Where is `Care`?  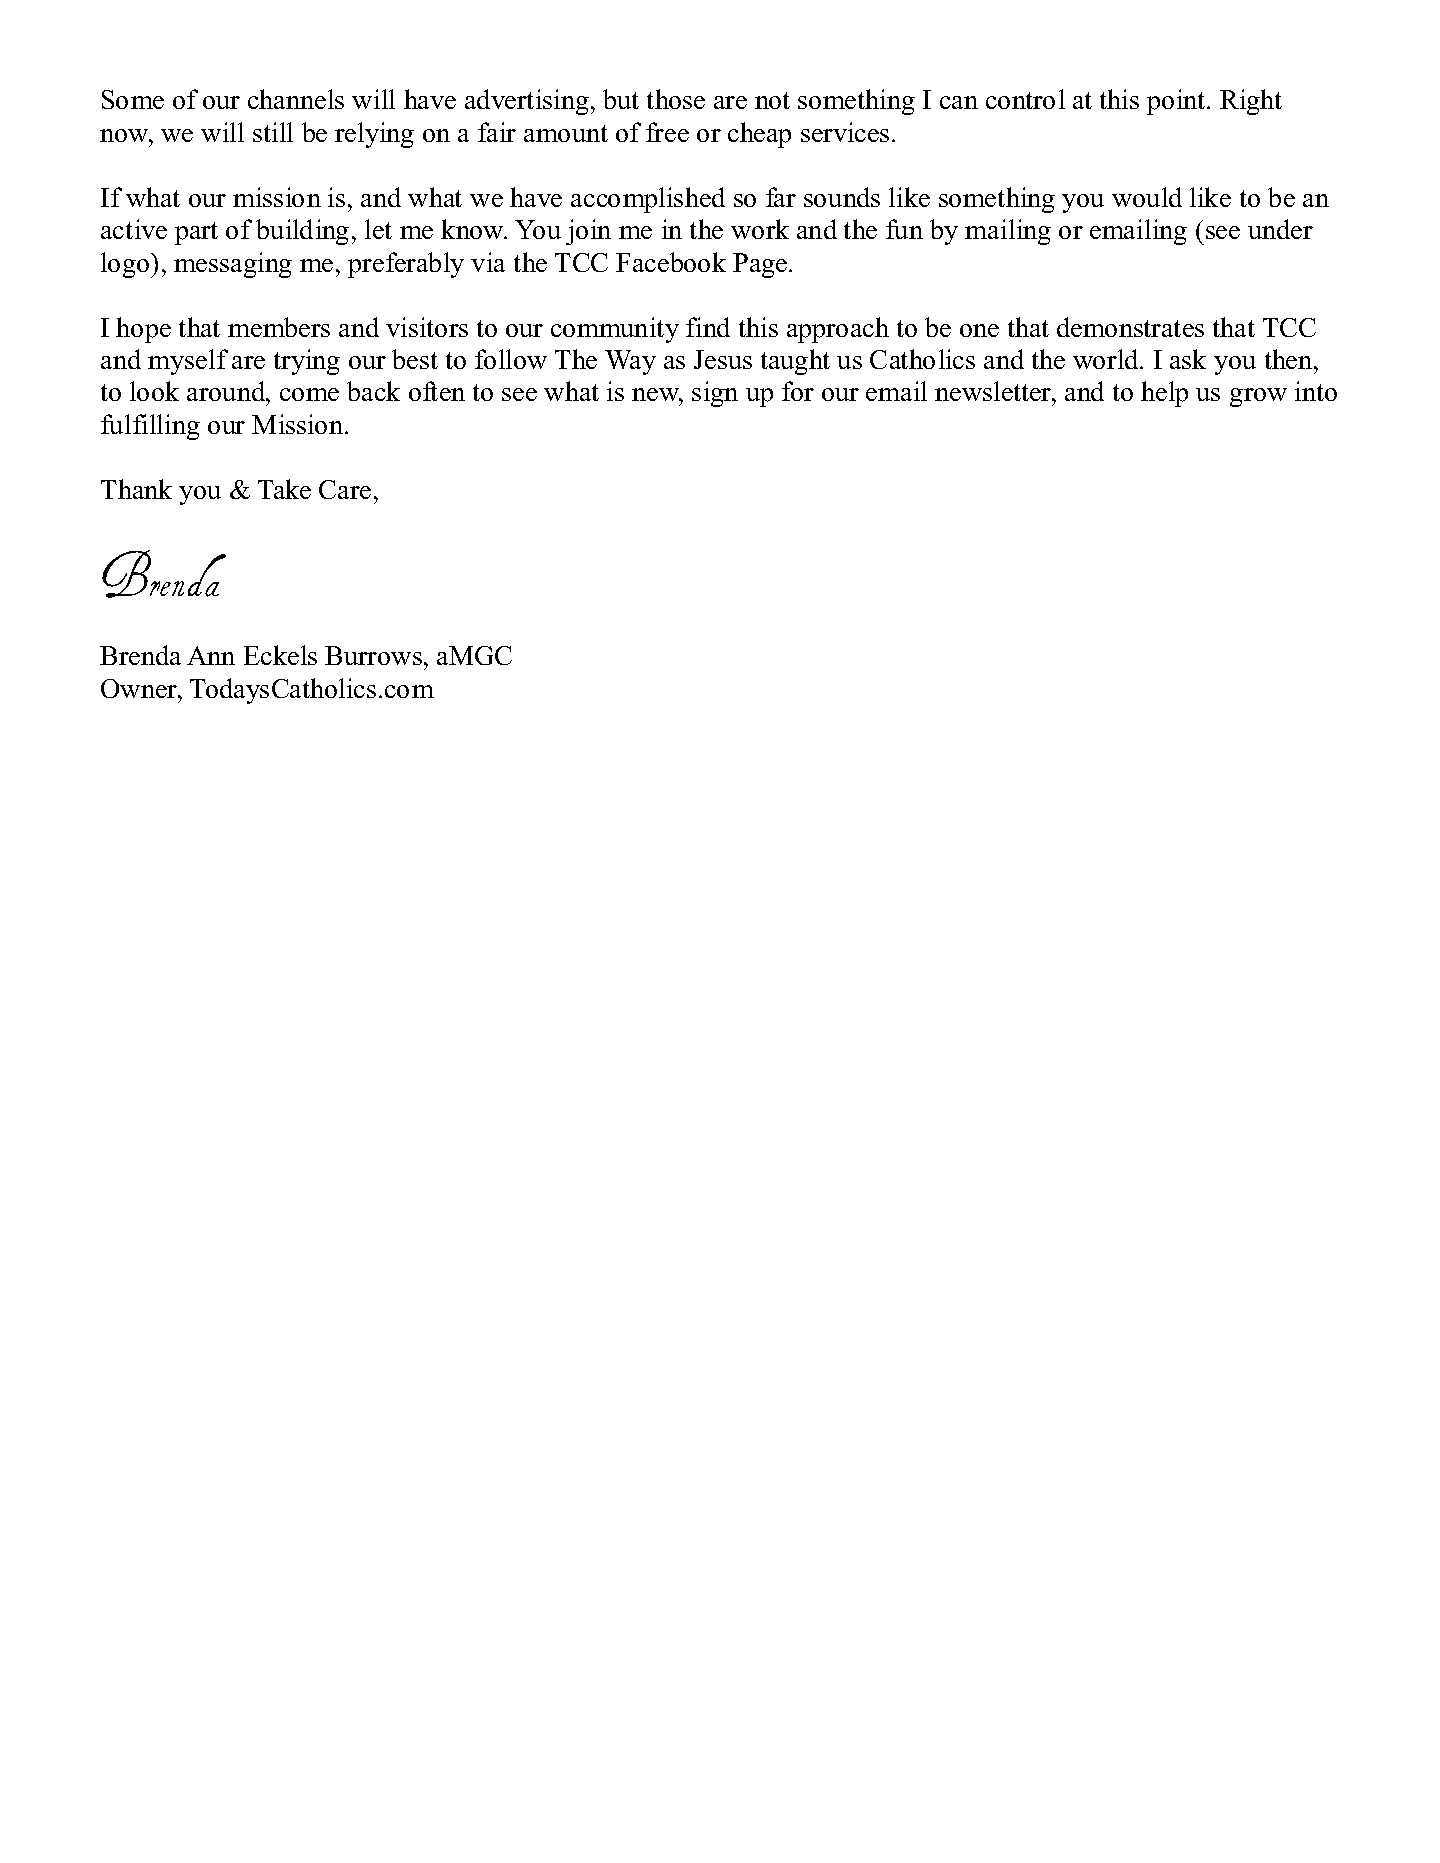
Care is located at coordinates (345, 489).
